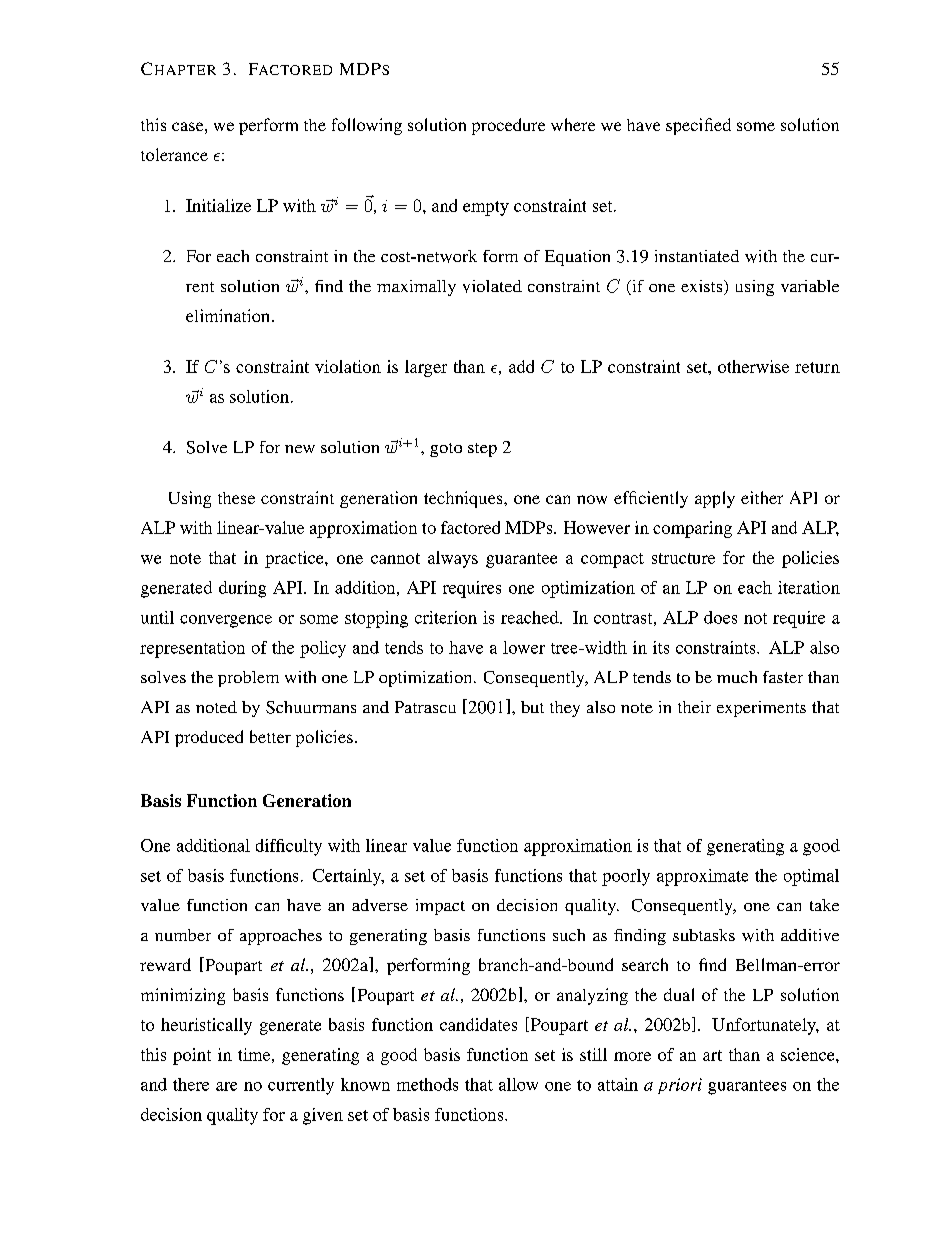  What do you see at coordinates (698, 126) in the screenshot?
I see `specified` at bounding box center [698, 126].
